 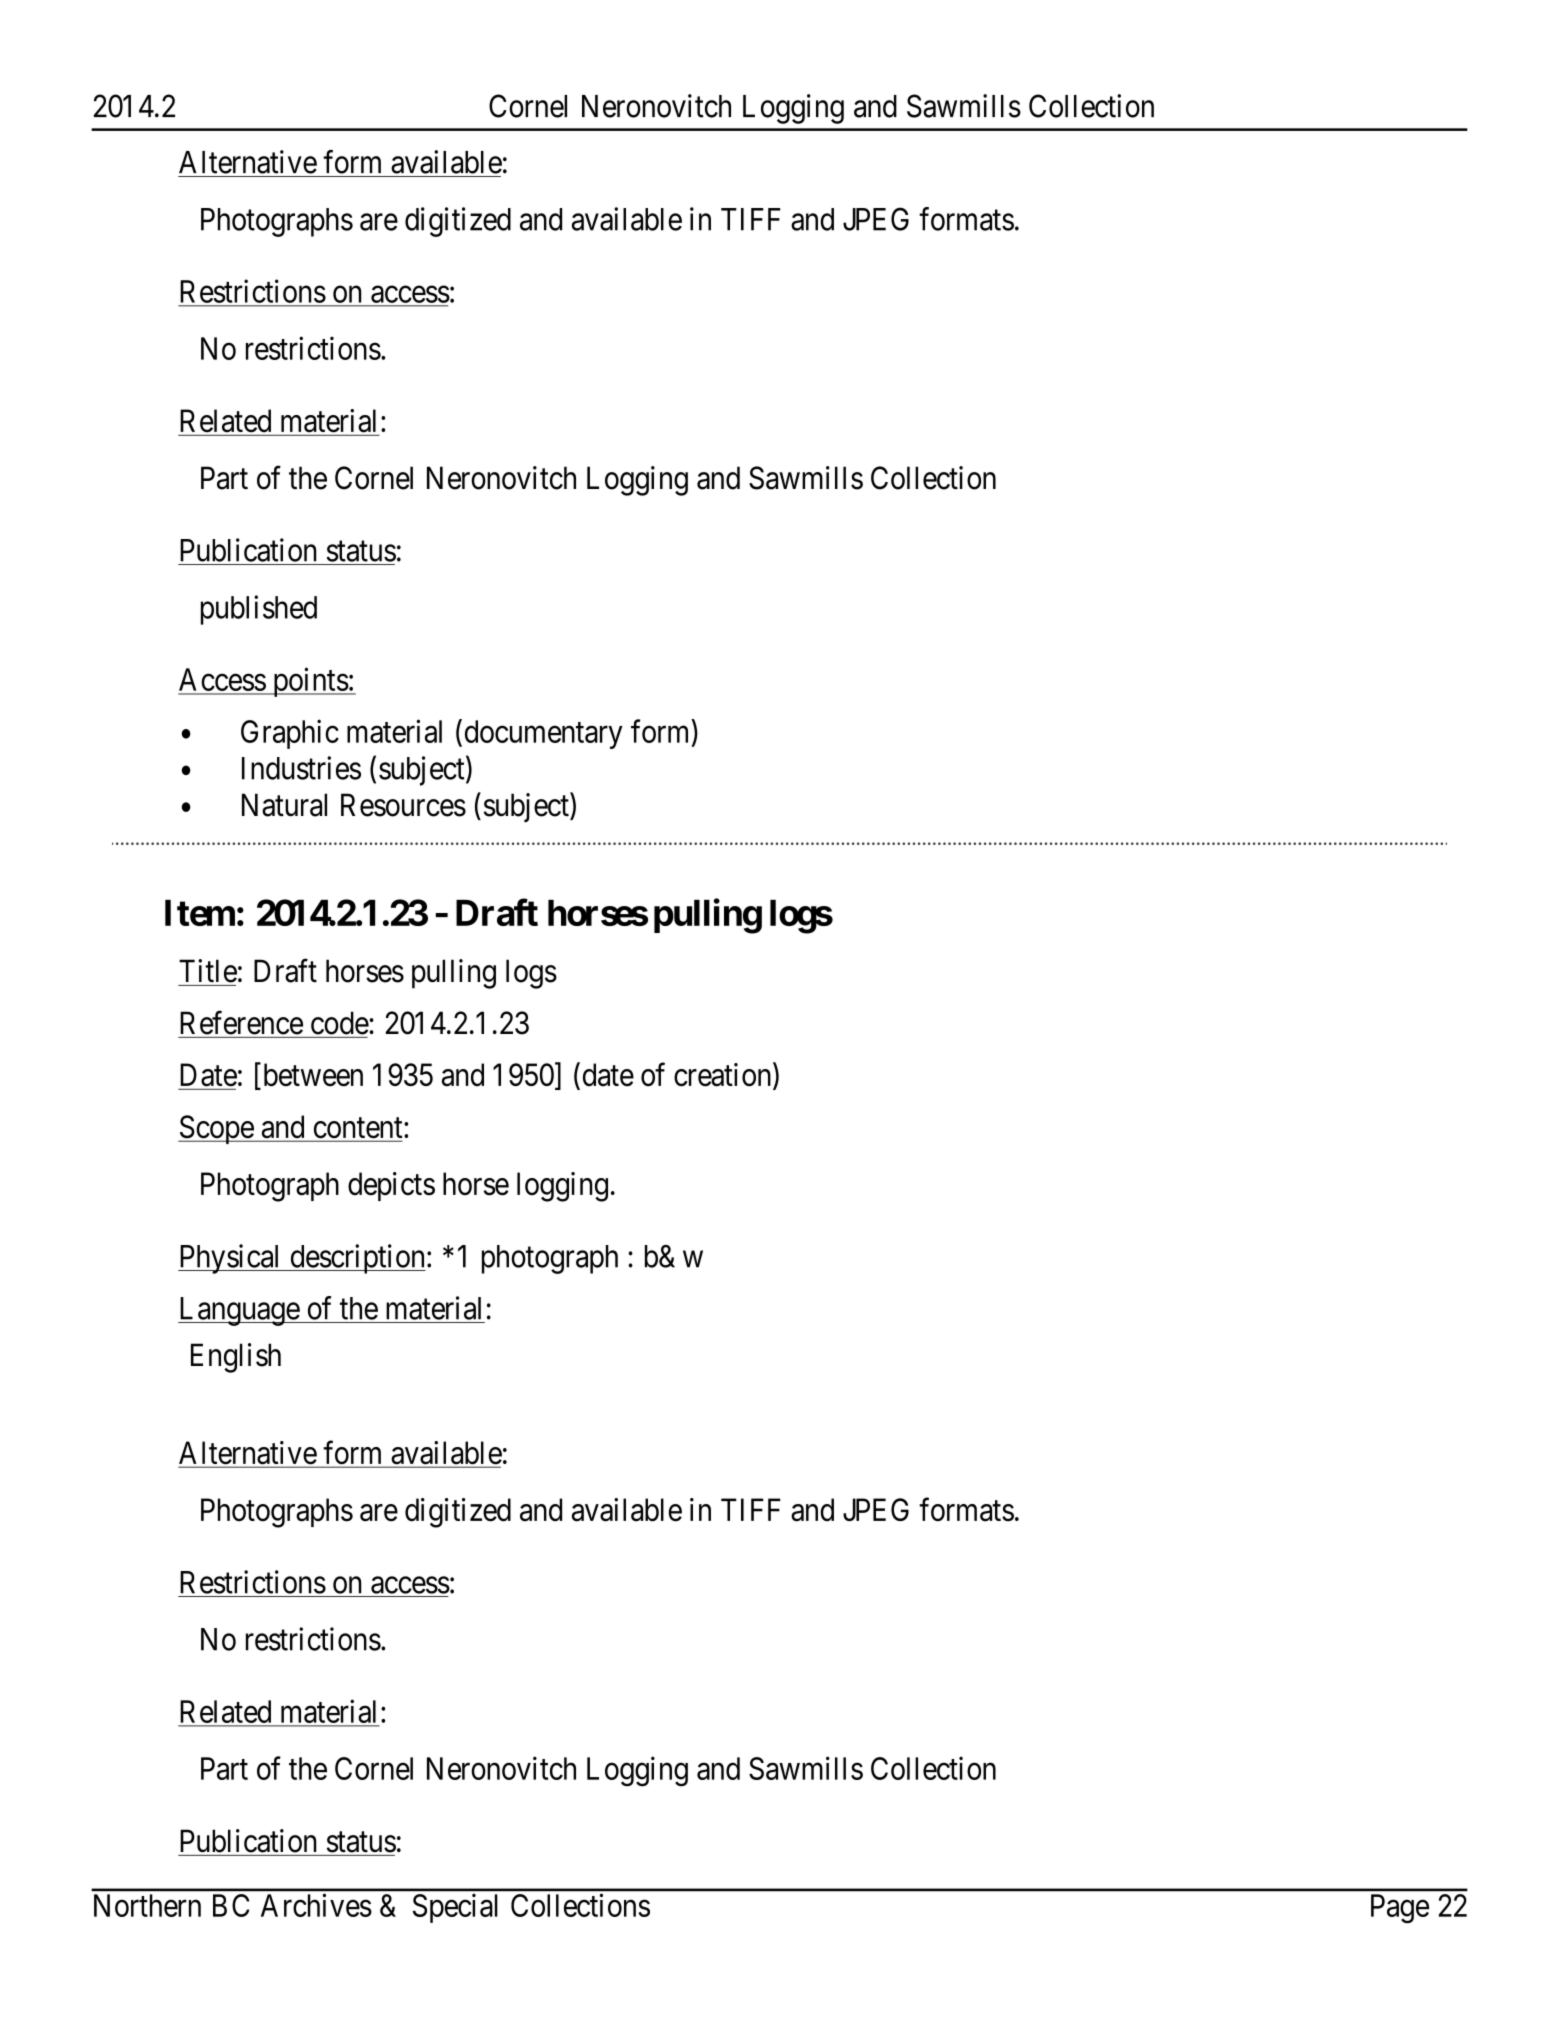 What do you see at coordinates (403, 805) in the screenshot?
I see `Resources` at bounding box center [403, 805].
